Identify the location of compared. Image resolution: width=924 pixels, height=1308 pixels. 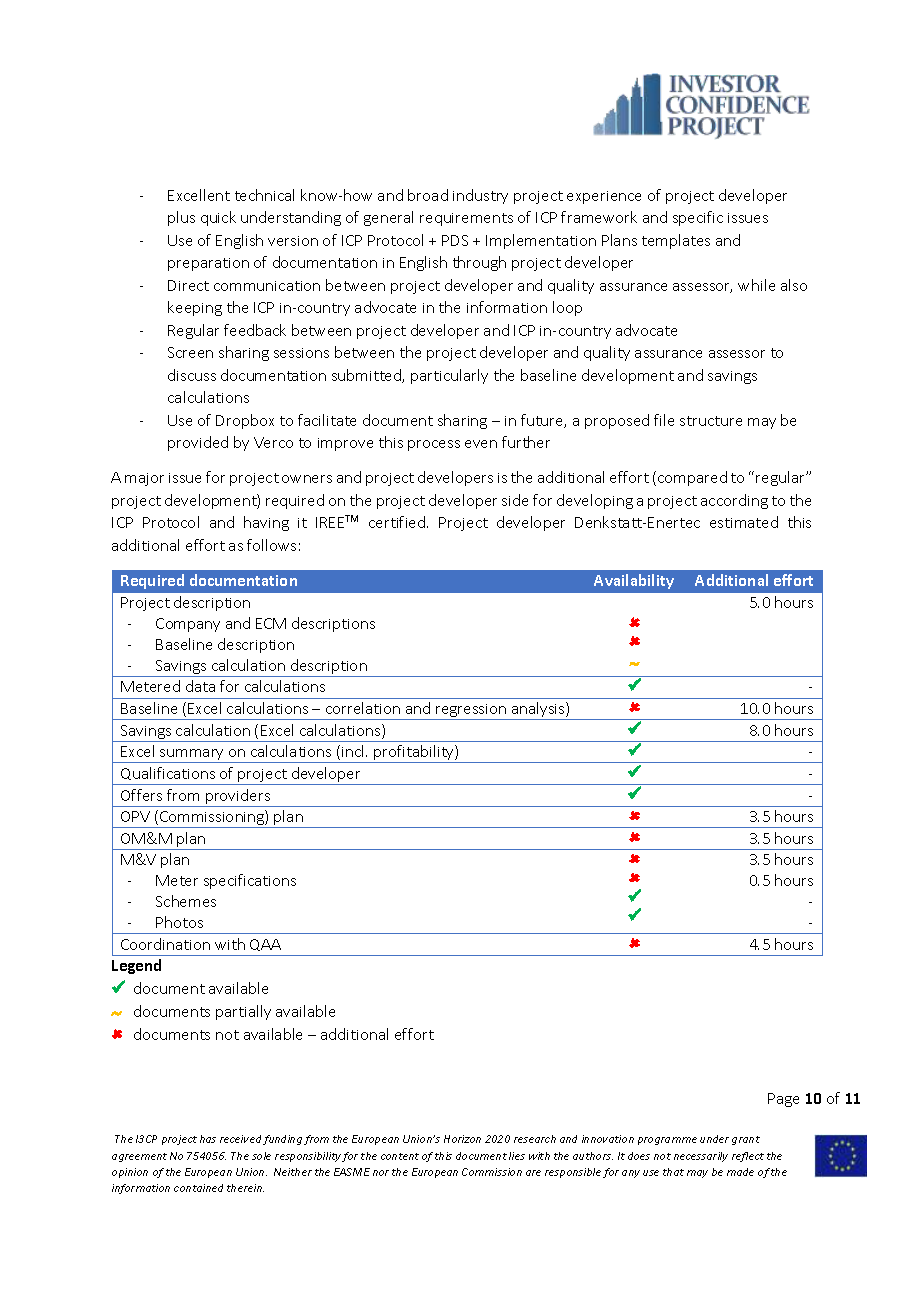
(692, 478).
